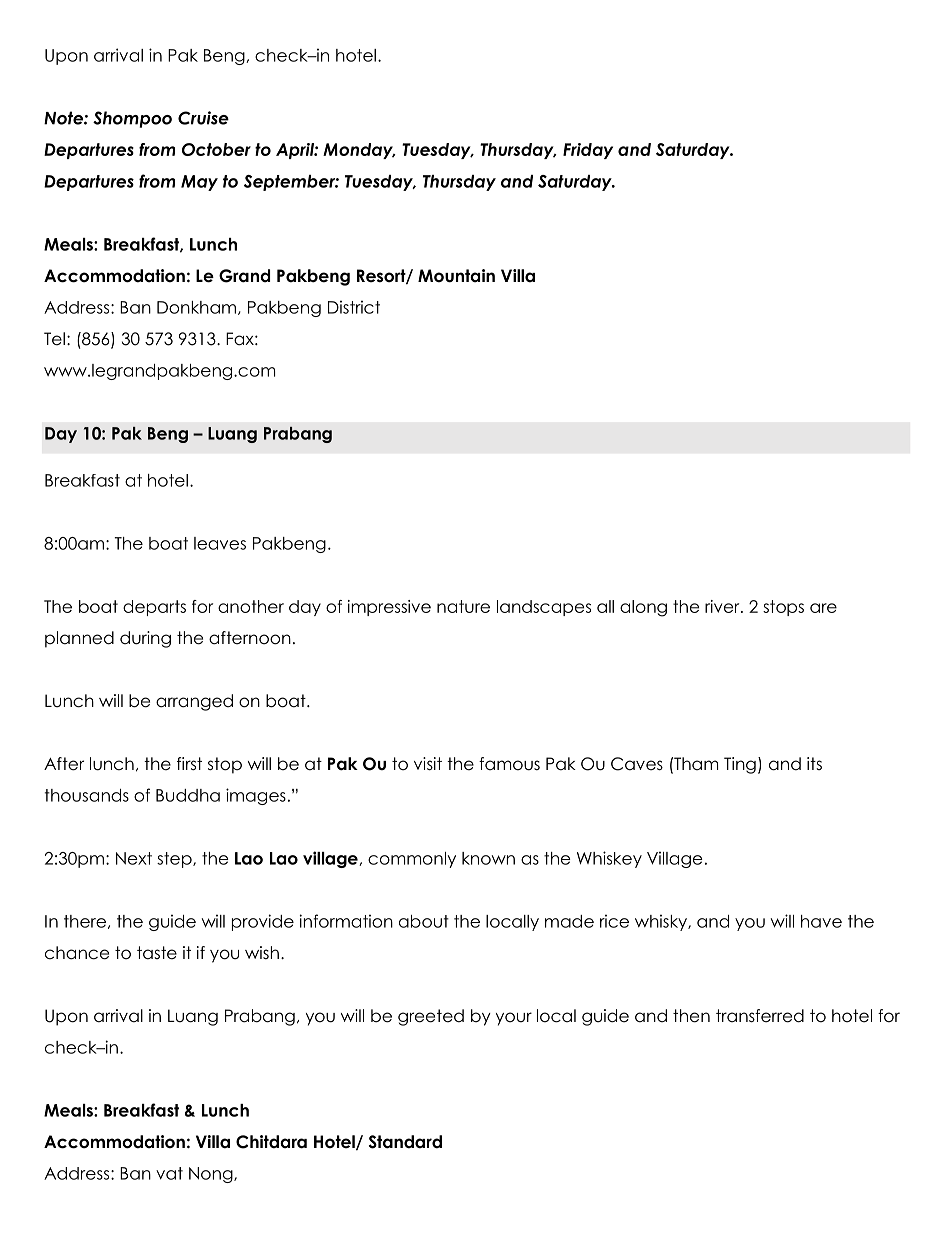  What do you see at coordinates (760, 1016) in the document?
I see `transferred` at bounding box center [760, 1016].
